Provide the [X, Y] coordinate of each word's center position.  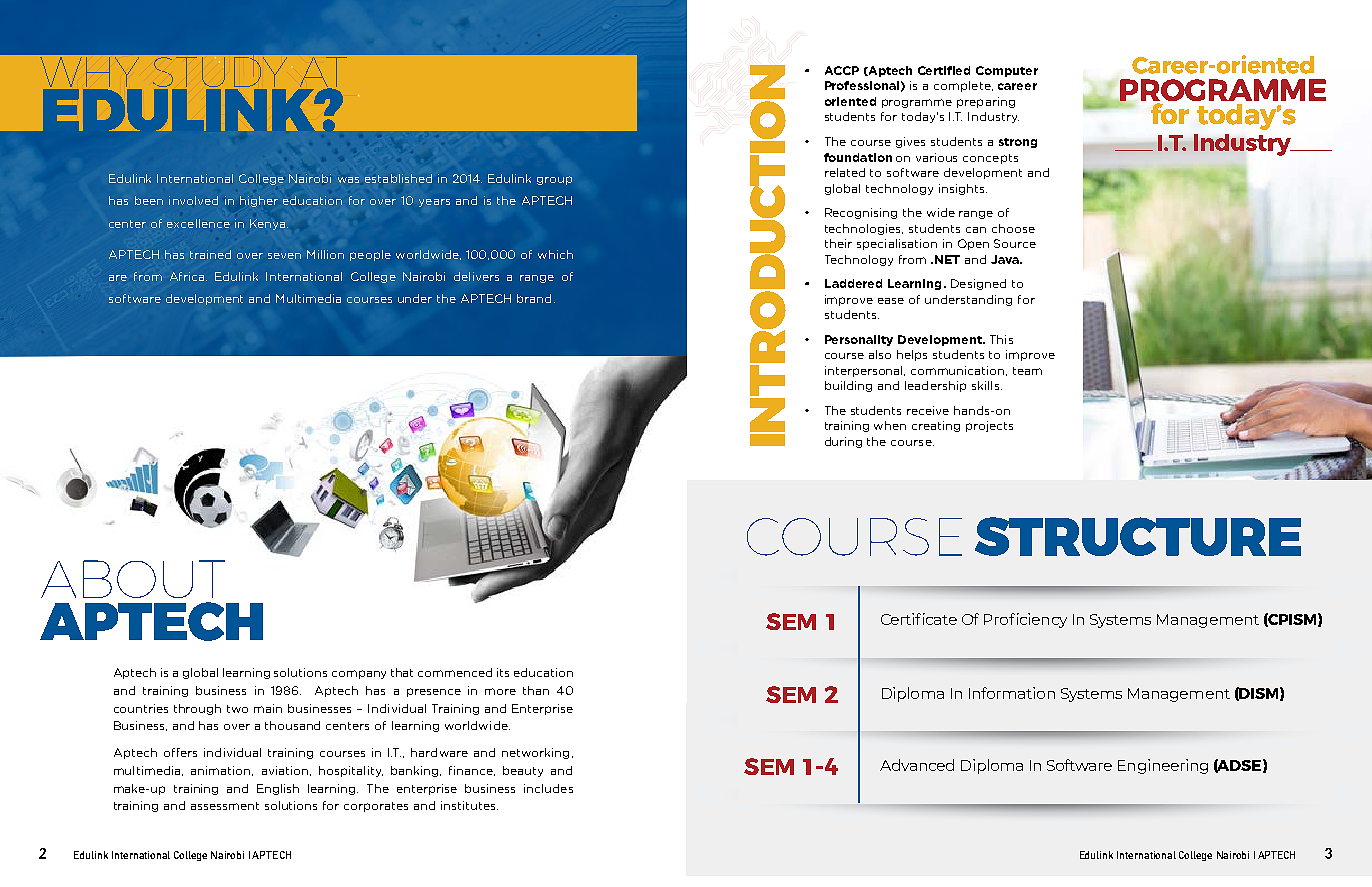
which [555, 254]
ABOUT [133, 579]
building [848, 386]
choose [1013, 228]
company [359, 674]
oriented [850, 101]
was [348, 180]
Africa [188, 276]
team [1027, 371]
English [278, 789]
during [843, 442]
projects [989, 426]
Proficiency [1025, 620]
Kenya [267, 224]
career [1017, 86]
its [503, 672]
